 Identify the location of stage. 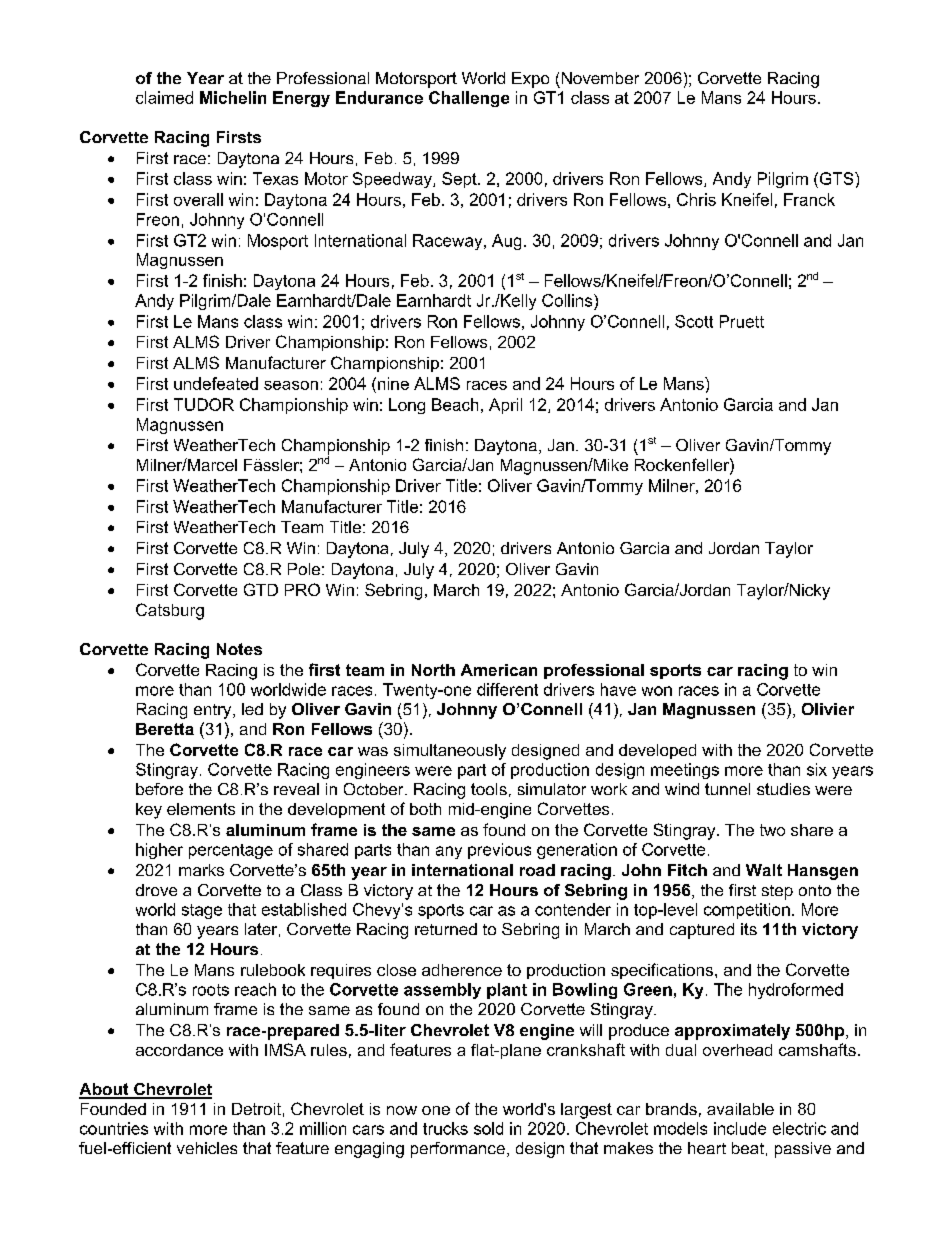
(202, 911).
